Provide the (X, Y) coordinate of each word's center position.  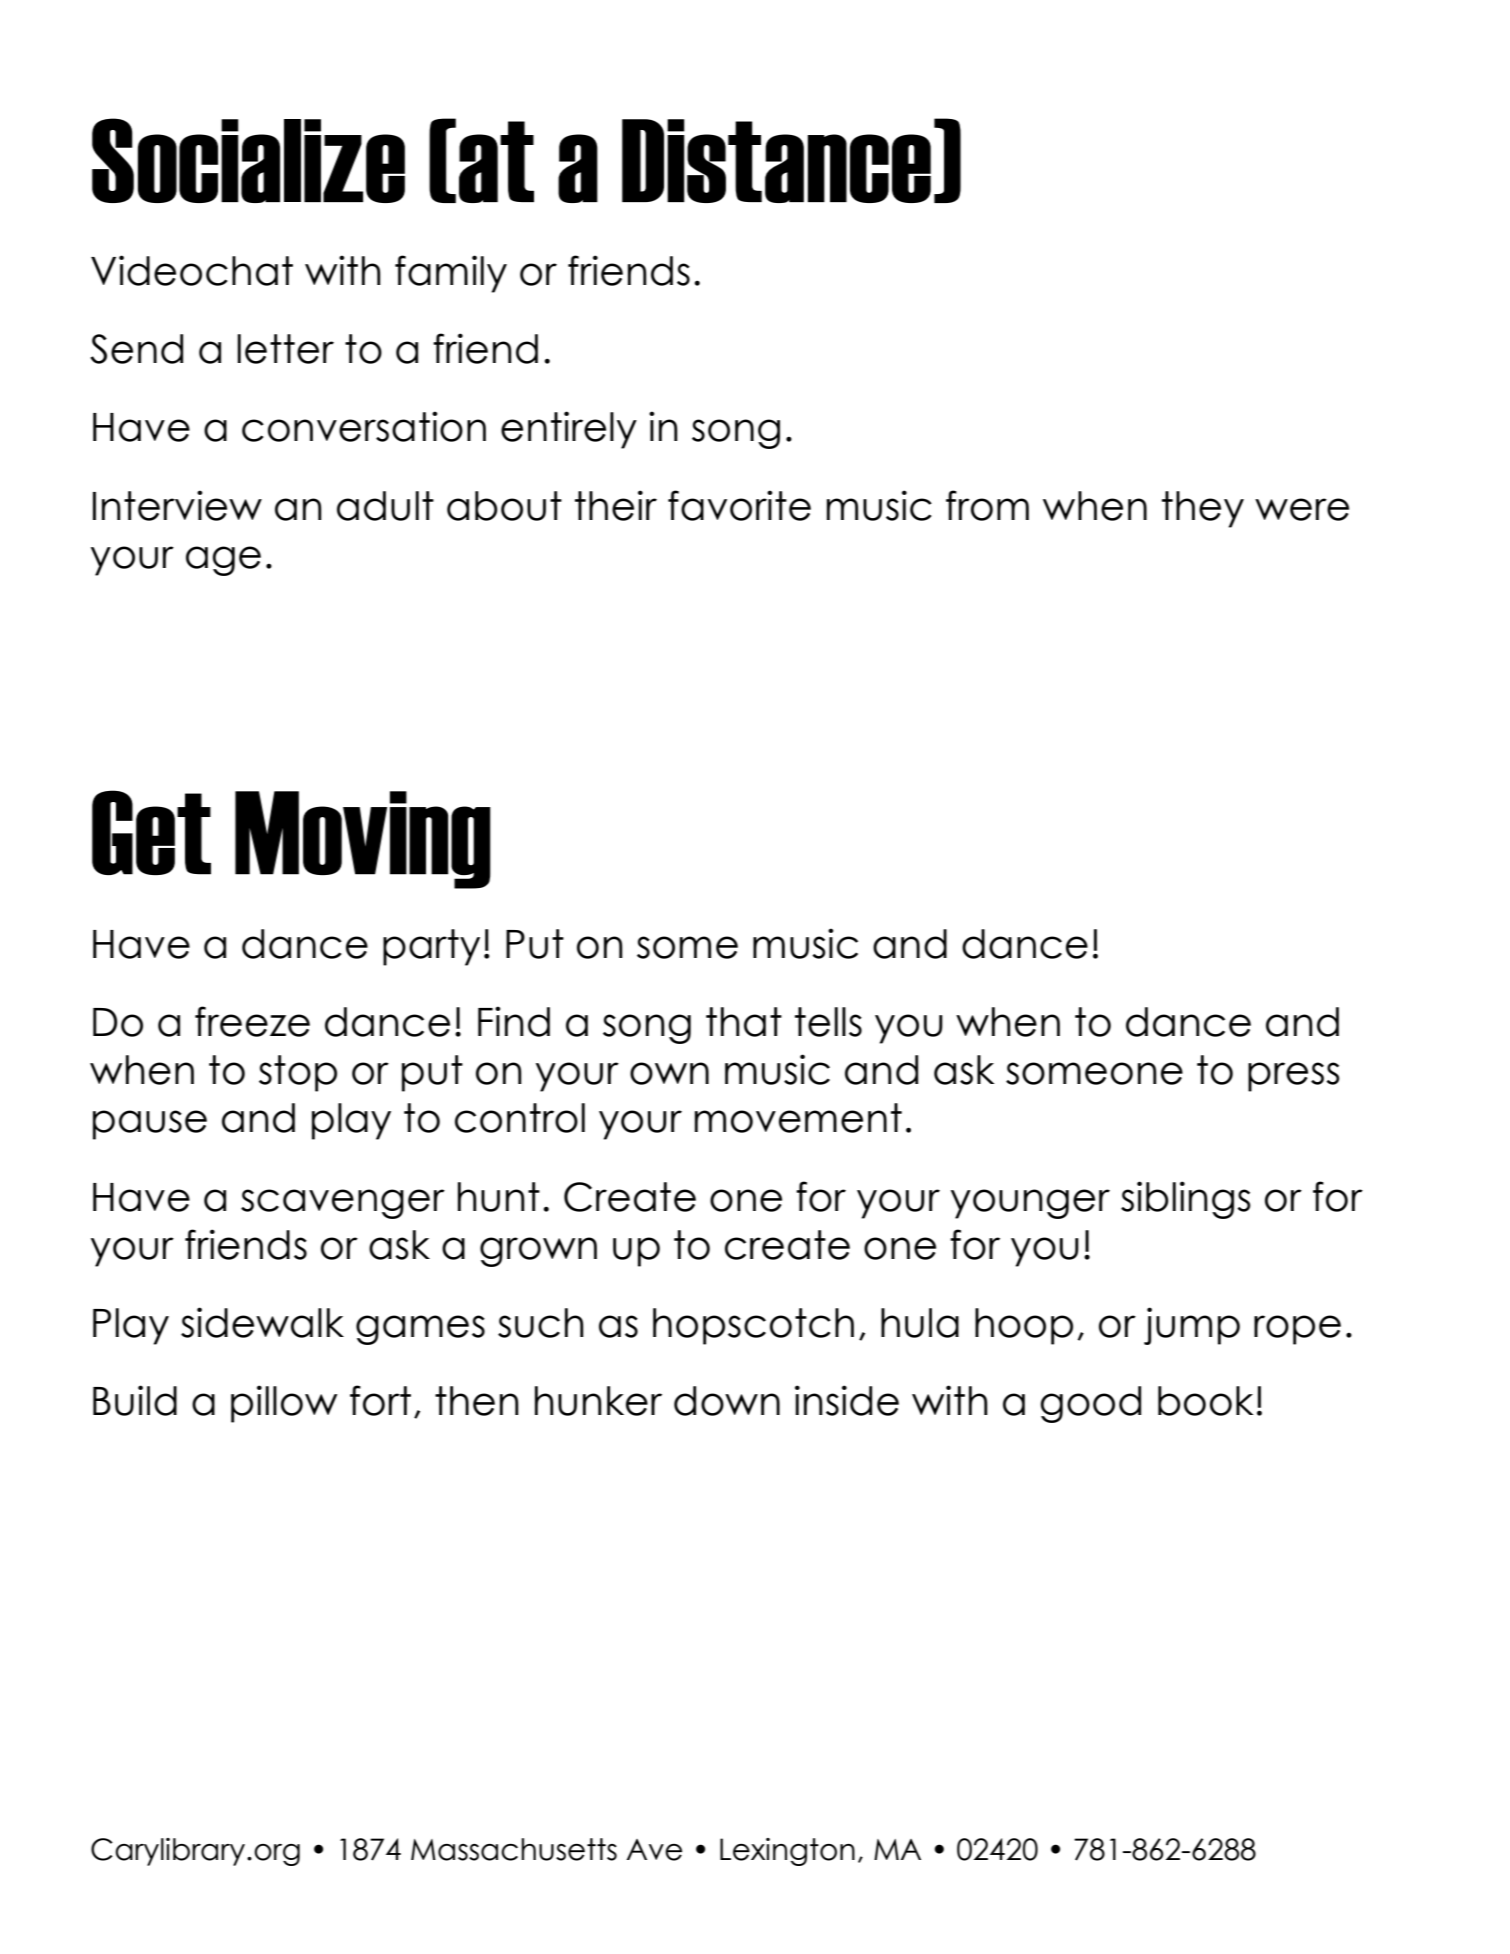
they (1203, 509)
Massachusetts (514, 1849)
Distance (776, 161)
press (1294, 1077)
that (744, 1022)
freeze (252, 1021)
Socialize (248, 160)
